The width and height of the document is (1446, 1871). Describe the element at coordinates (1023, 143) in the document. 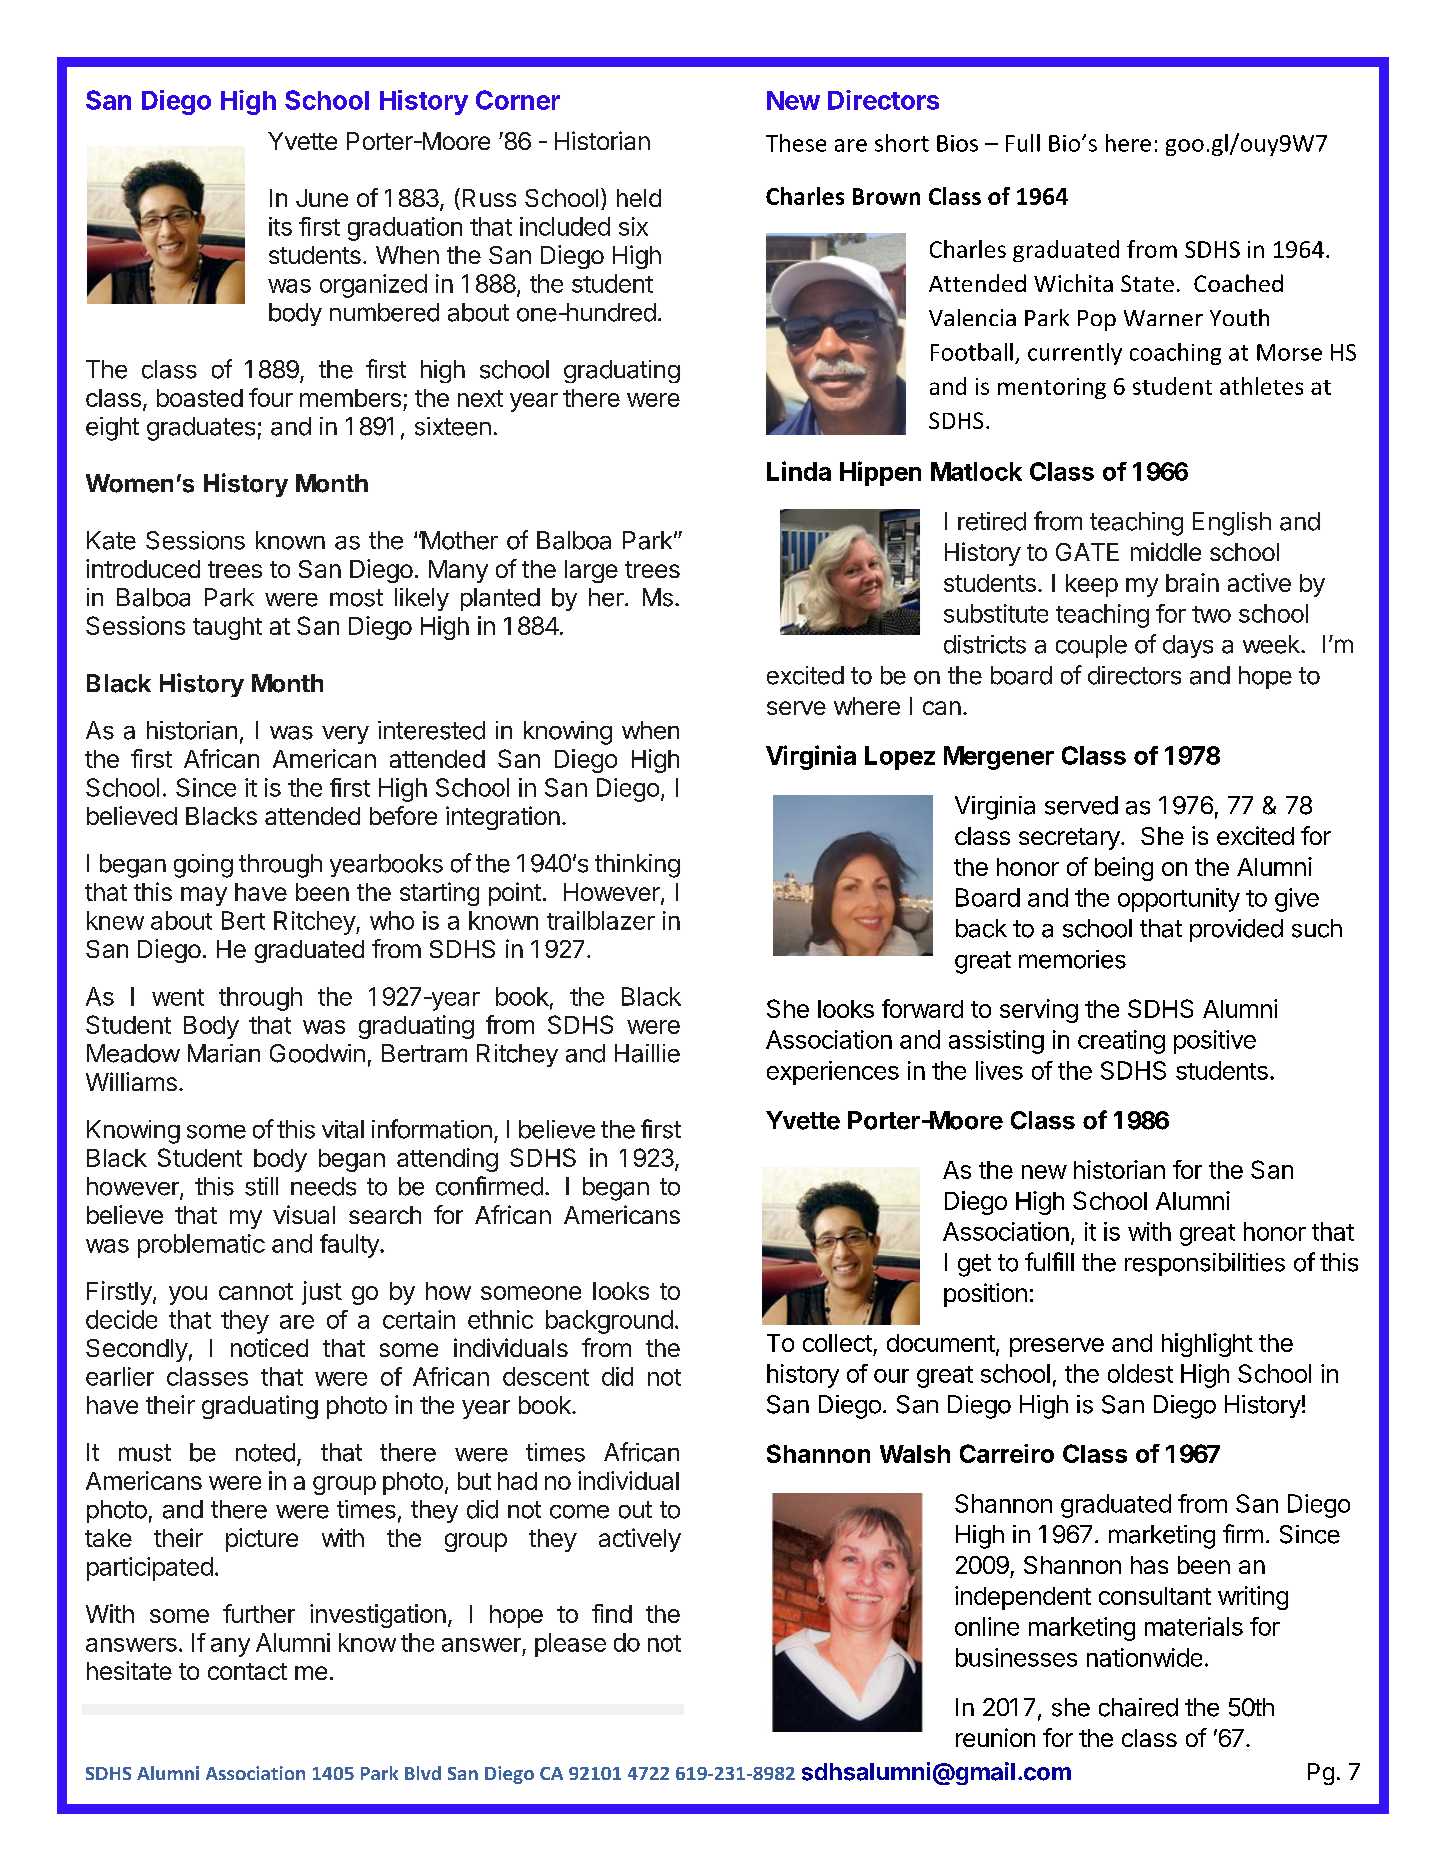

I see `Full` at that location.
